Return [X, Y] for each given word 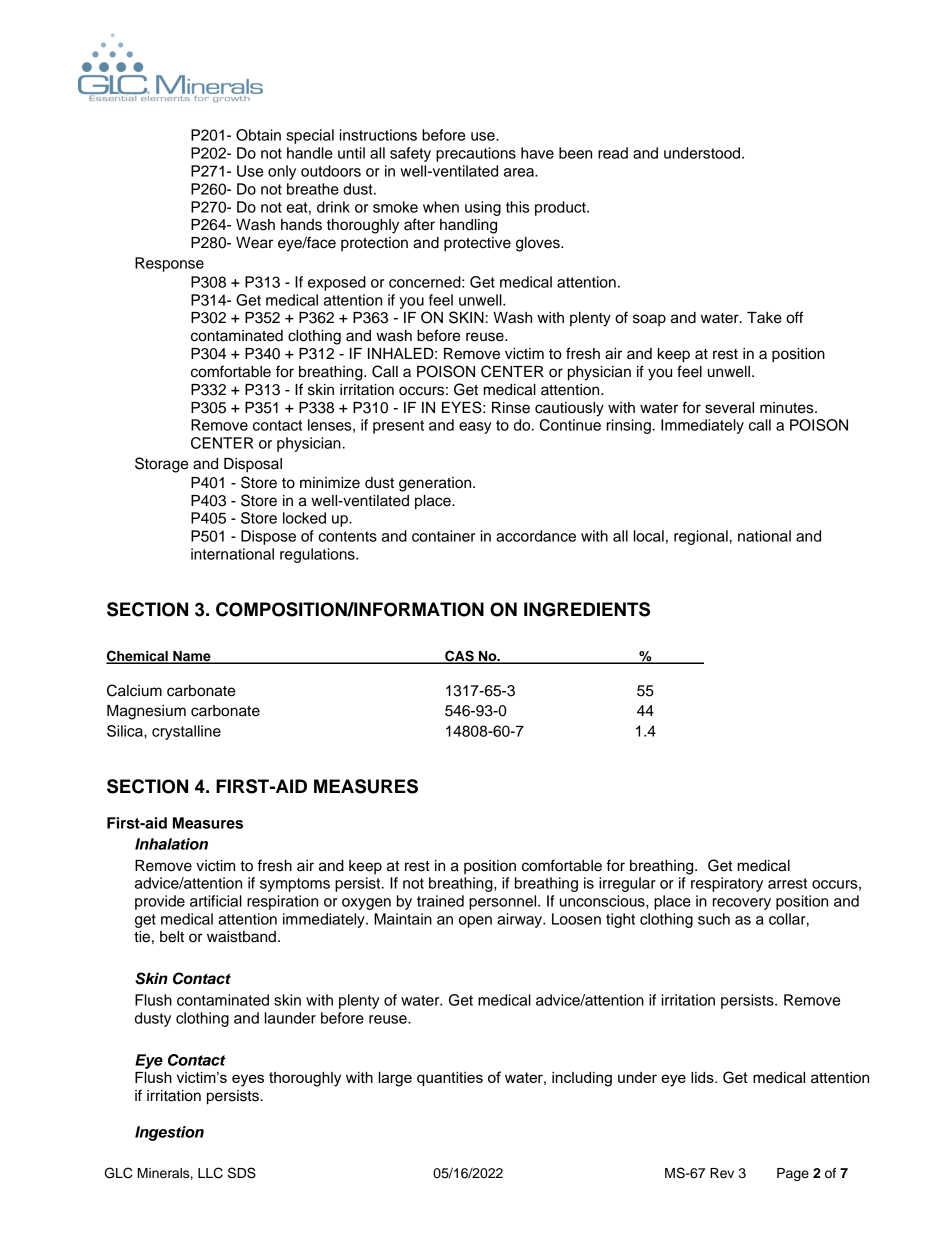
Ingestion [169, 1133]
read [613, 153]
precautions [476, 154]
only [282, 172]
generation [436, 484]
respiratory [727, 884]
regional [701, 537]
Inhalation [171, 844]
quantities [450, 1079]
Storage [161, 465]
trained [440, 901]
